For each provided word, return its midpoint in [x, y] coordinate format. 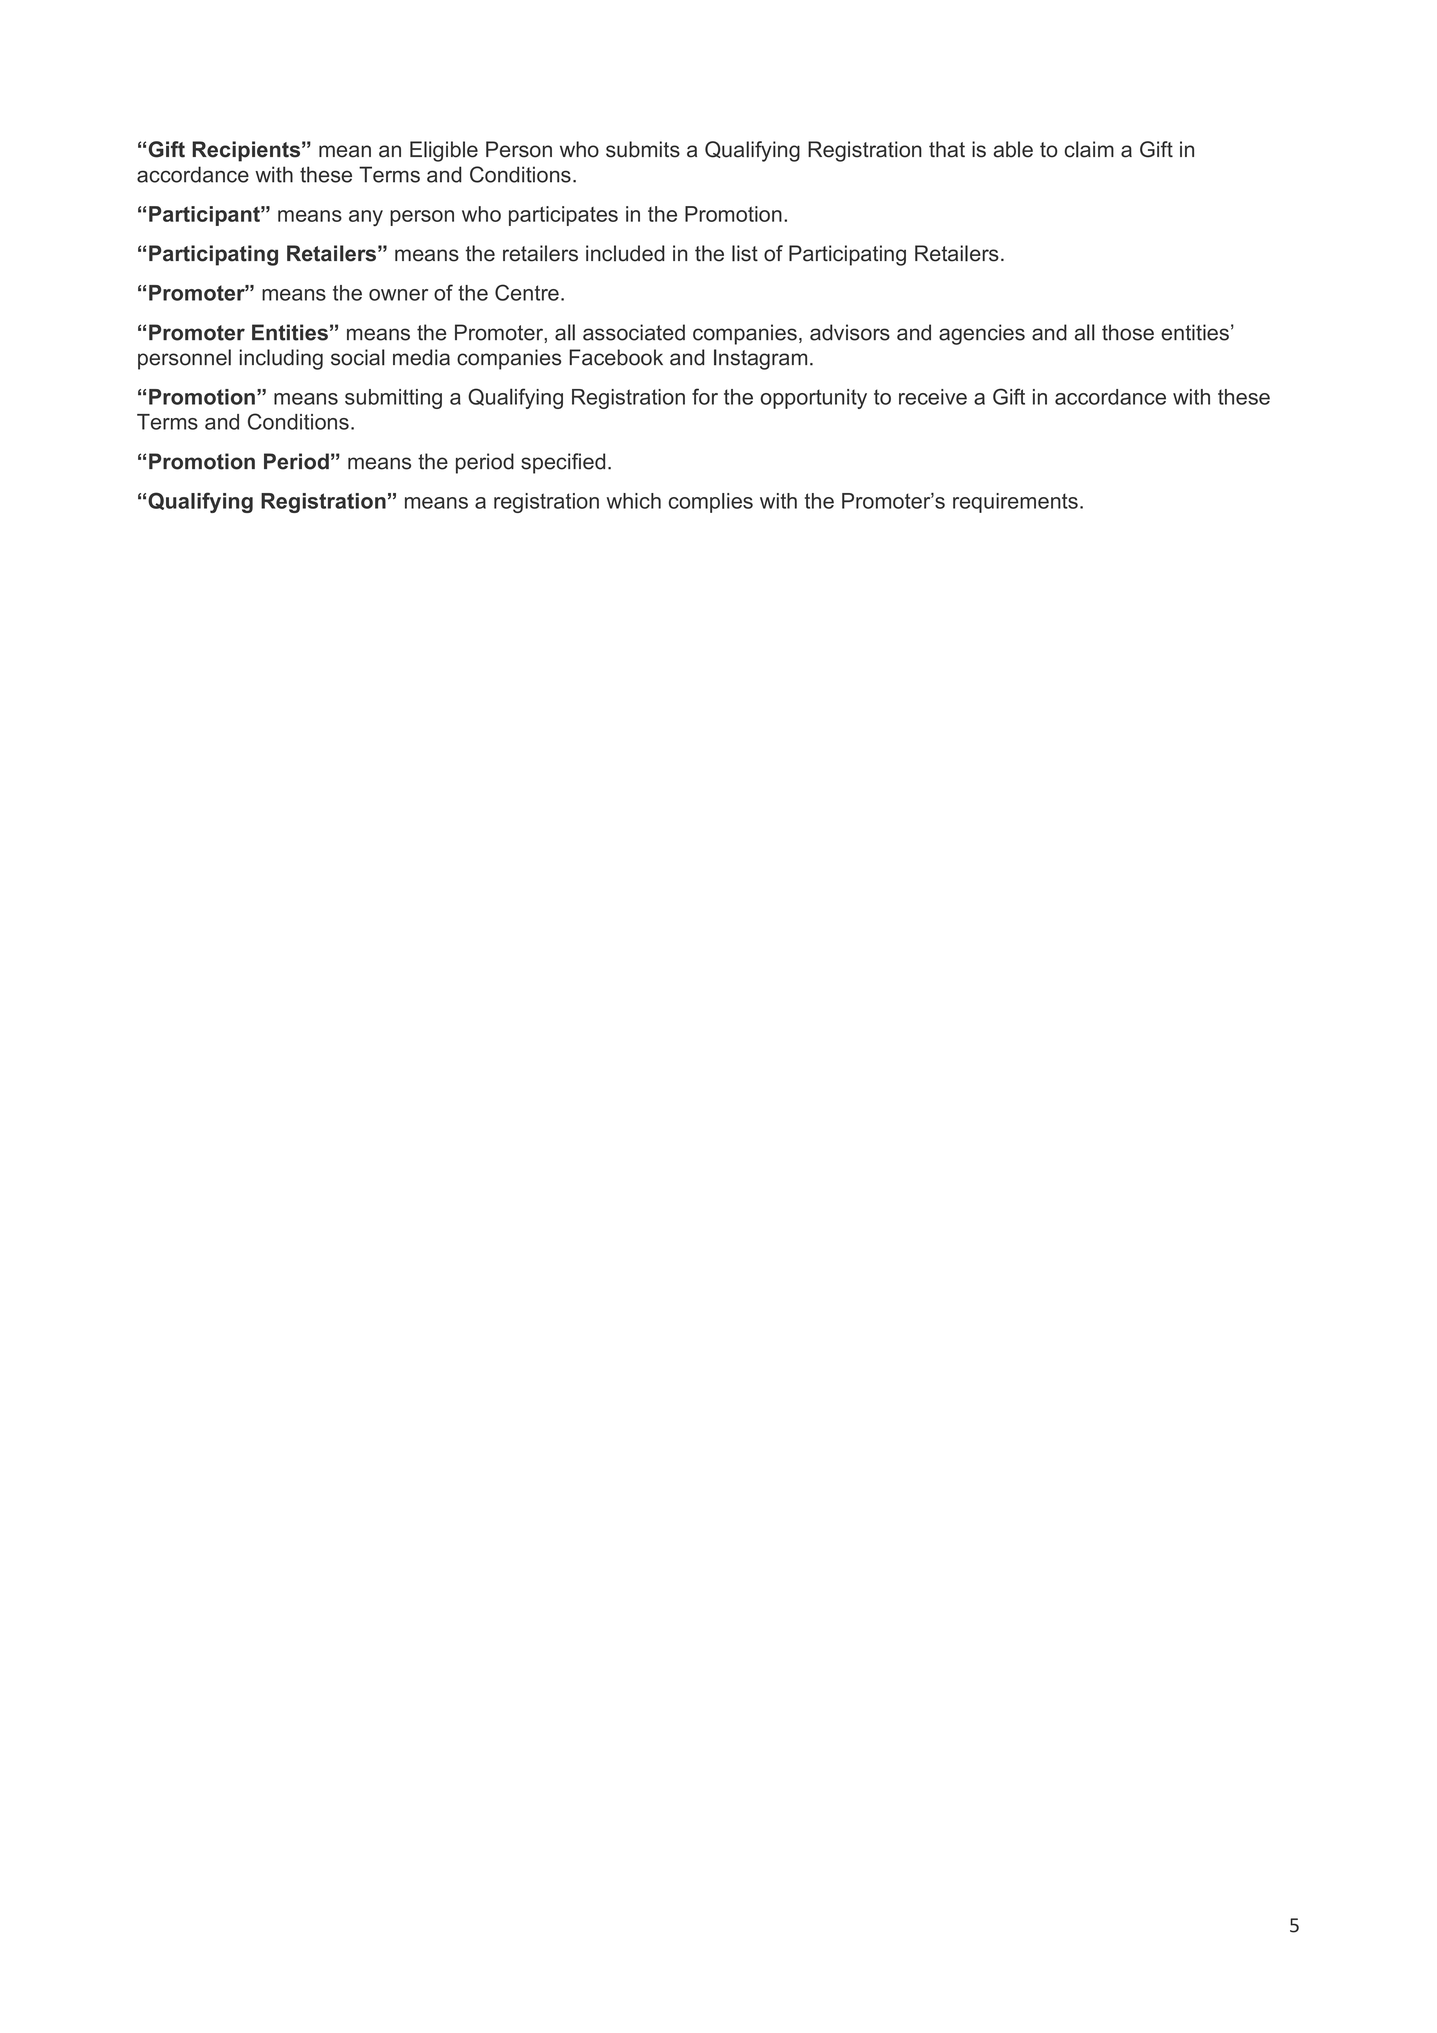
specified [563, 463]
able [1013, 149]
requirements [1015, 503]
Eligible [444, 151]
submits [643, 149]
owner [398, 295]
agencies [982, 334]
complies [711, 503]
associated [634, 332]
